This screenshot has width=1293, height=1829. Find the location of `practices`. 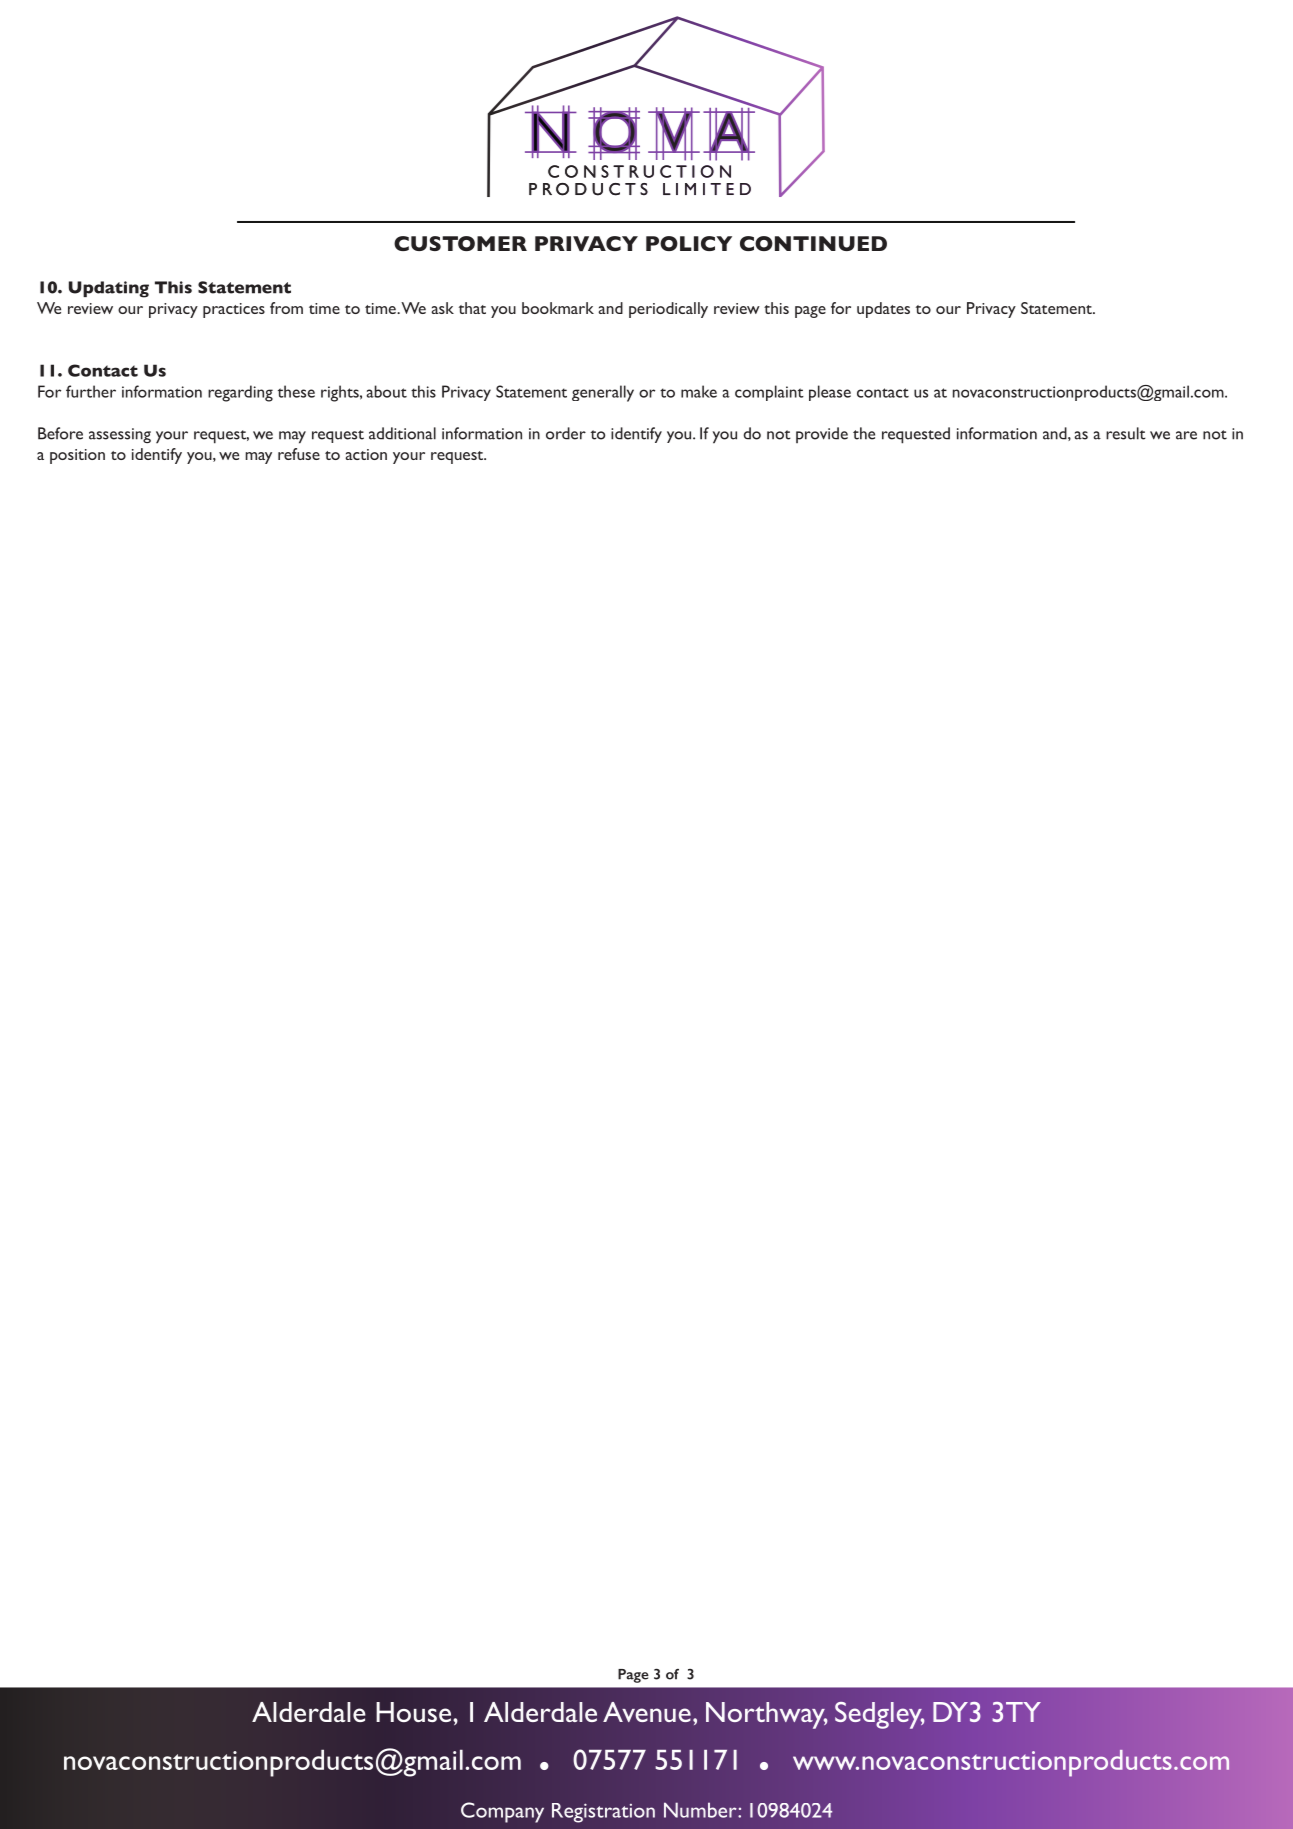

practices is located at coordinates (234, 310).
